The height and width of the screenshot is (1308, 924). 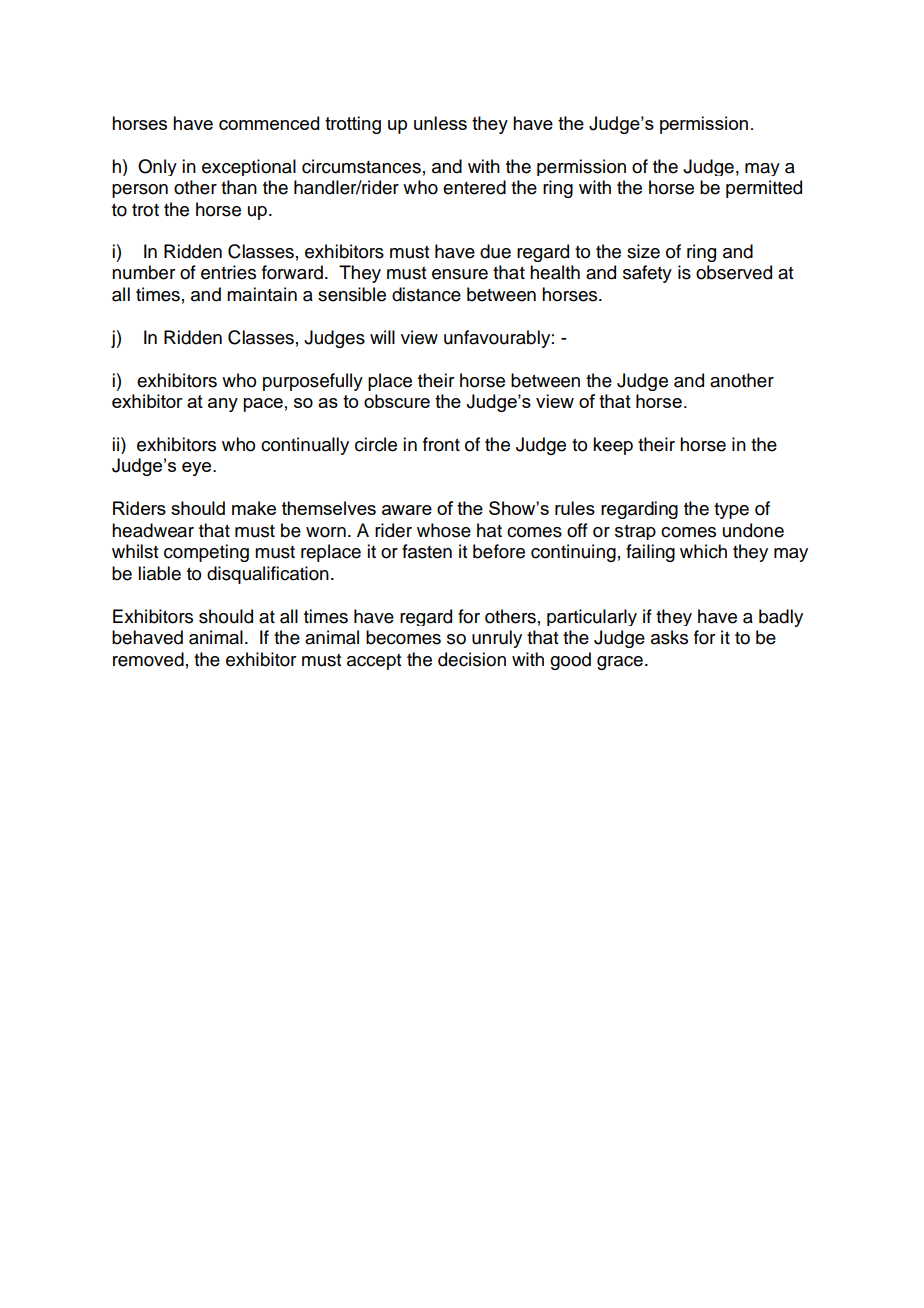 What do you see at coordinates (440, 123) in the screenshot?
I see `unless` at bounding box center [440, 123].
